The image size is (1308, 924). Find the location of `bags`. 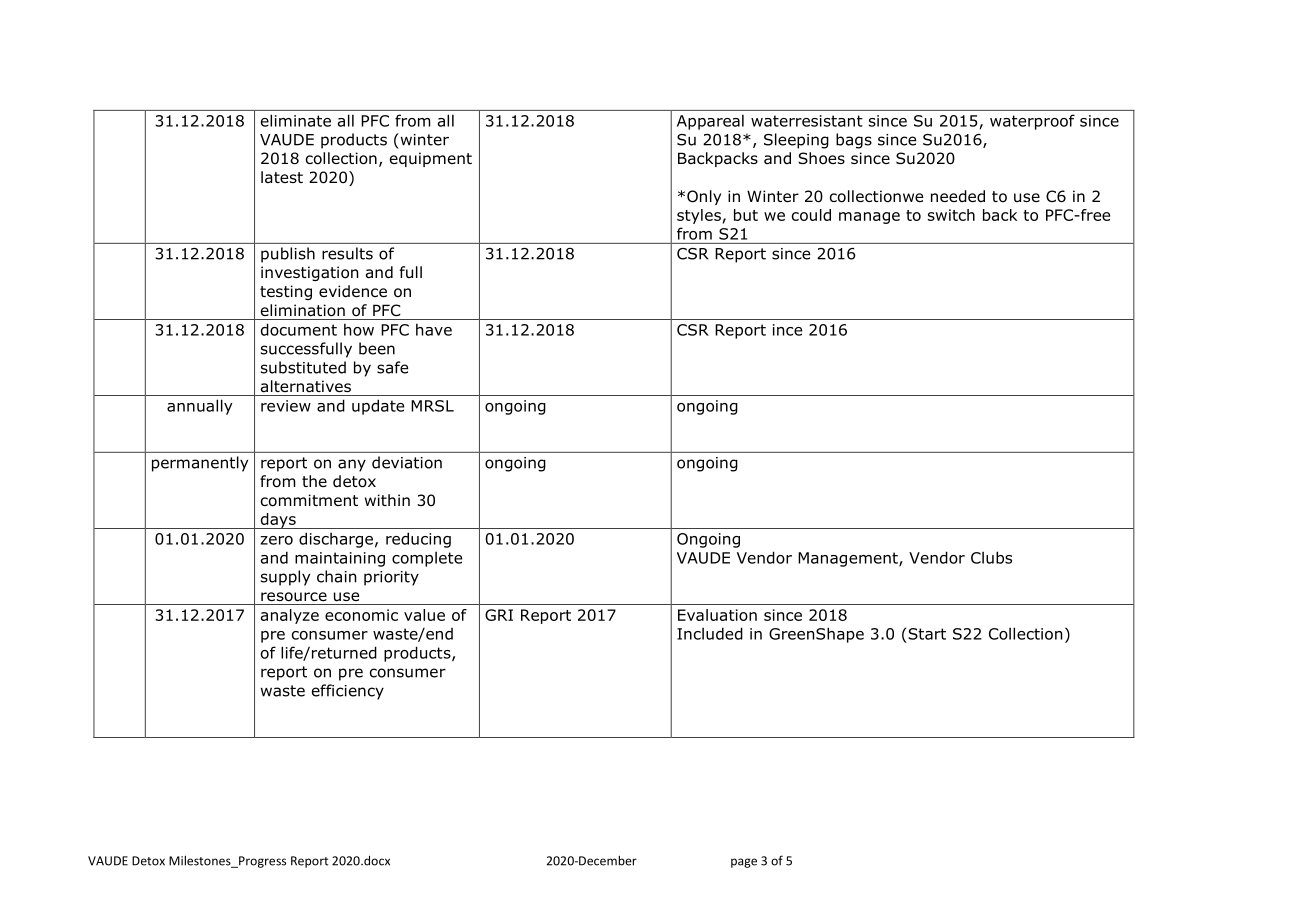

bags is located at coordinates (854, 141).
